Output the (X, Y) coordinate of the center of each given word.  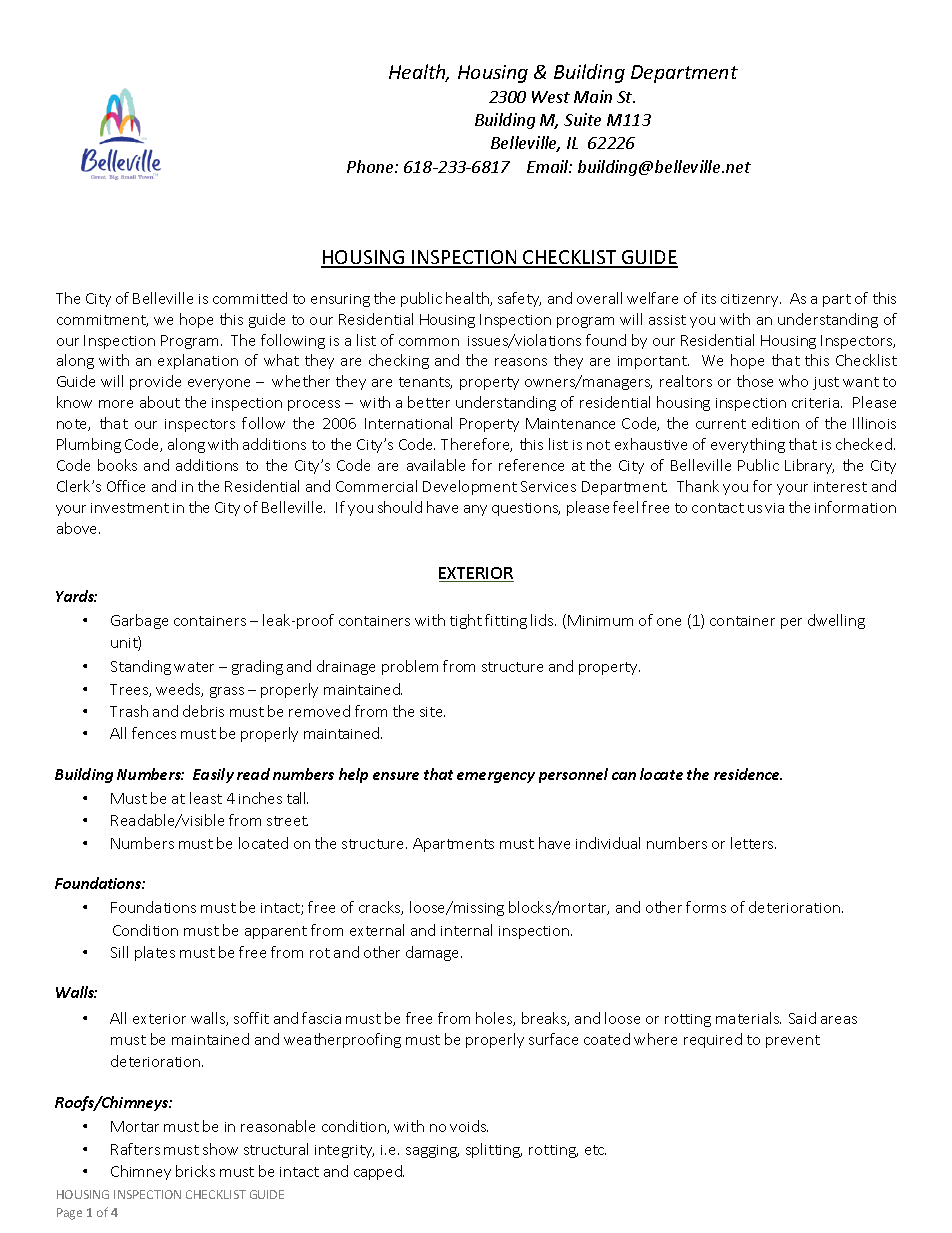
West (551, 97)
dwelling (836, 621)
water (194, 667)
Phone (371, 166)
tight (466, 621)
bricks (195, 1171)
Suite (582, 119)
